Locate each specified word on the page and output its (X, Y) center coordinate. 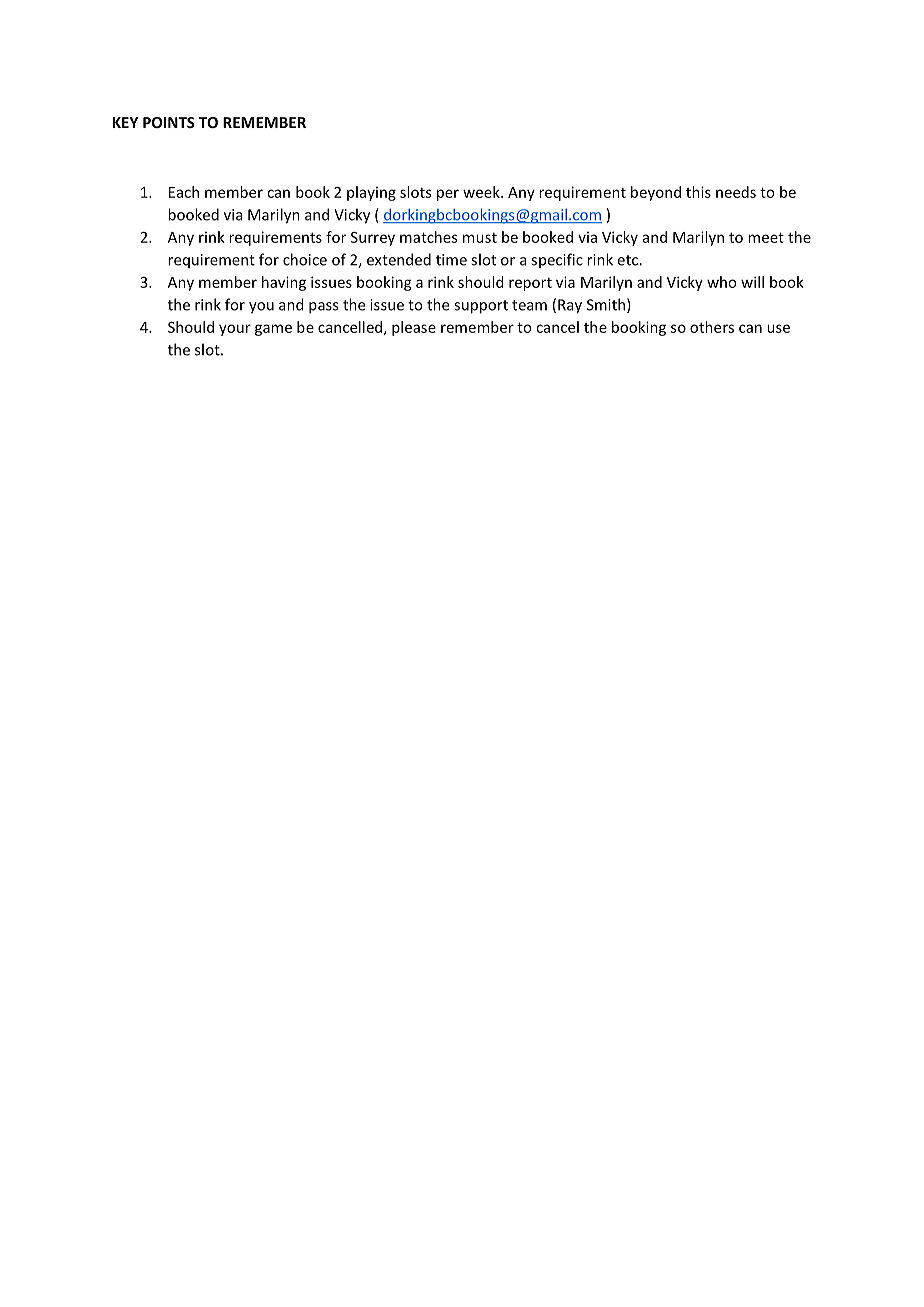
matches (428, 237)
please (414, 328)
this (698, 192)
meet (766, 237)
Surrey (373, 239)
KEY (125, 122)
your (235, 330)
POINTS (169, 122)
